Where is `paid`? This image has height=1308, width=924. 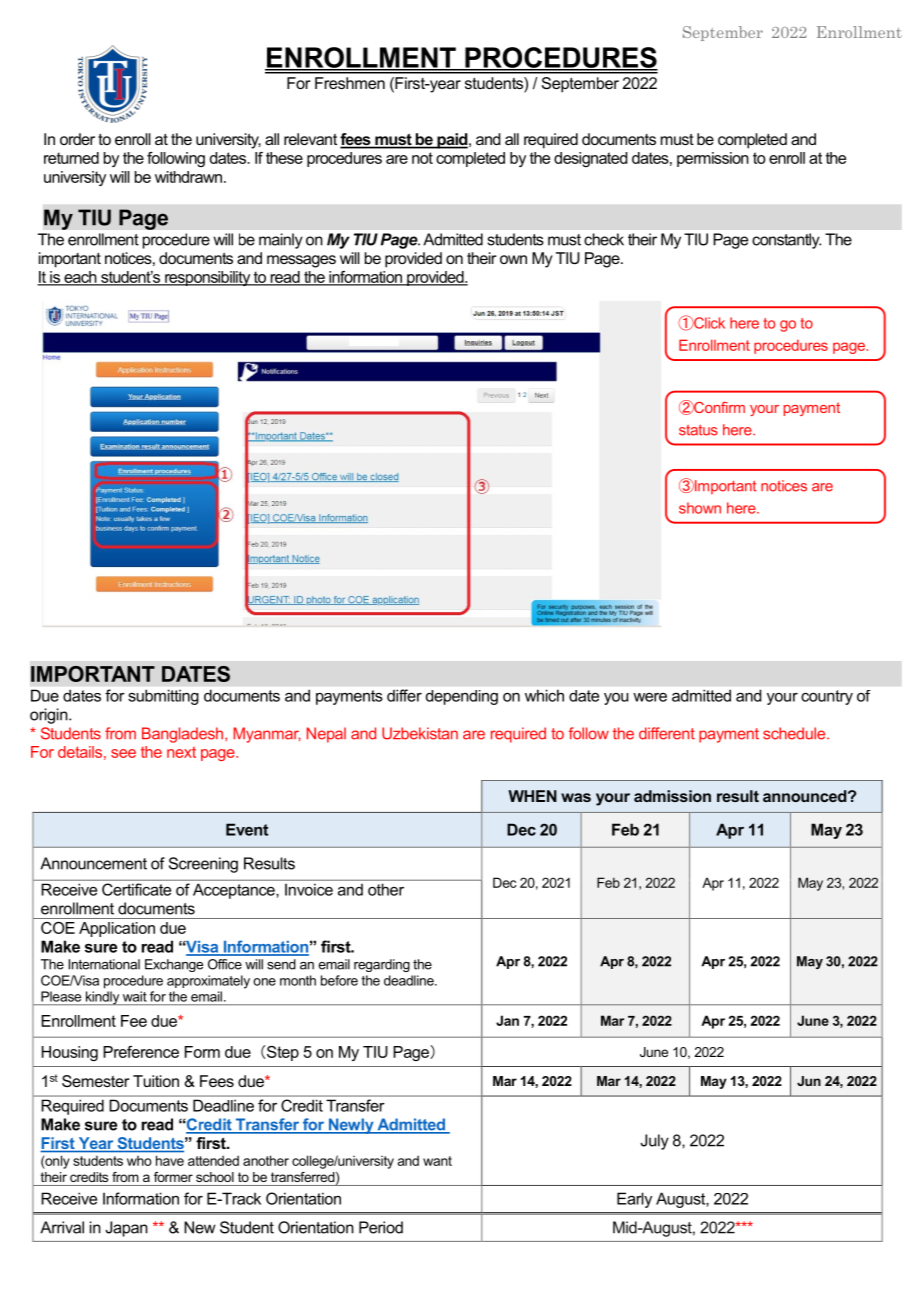 paid is located at coordinates (452, 141).
